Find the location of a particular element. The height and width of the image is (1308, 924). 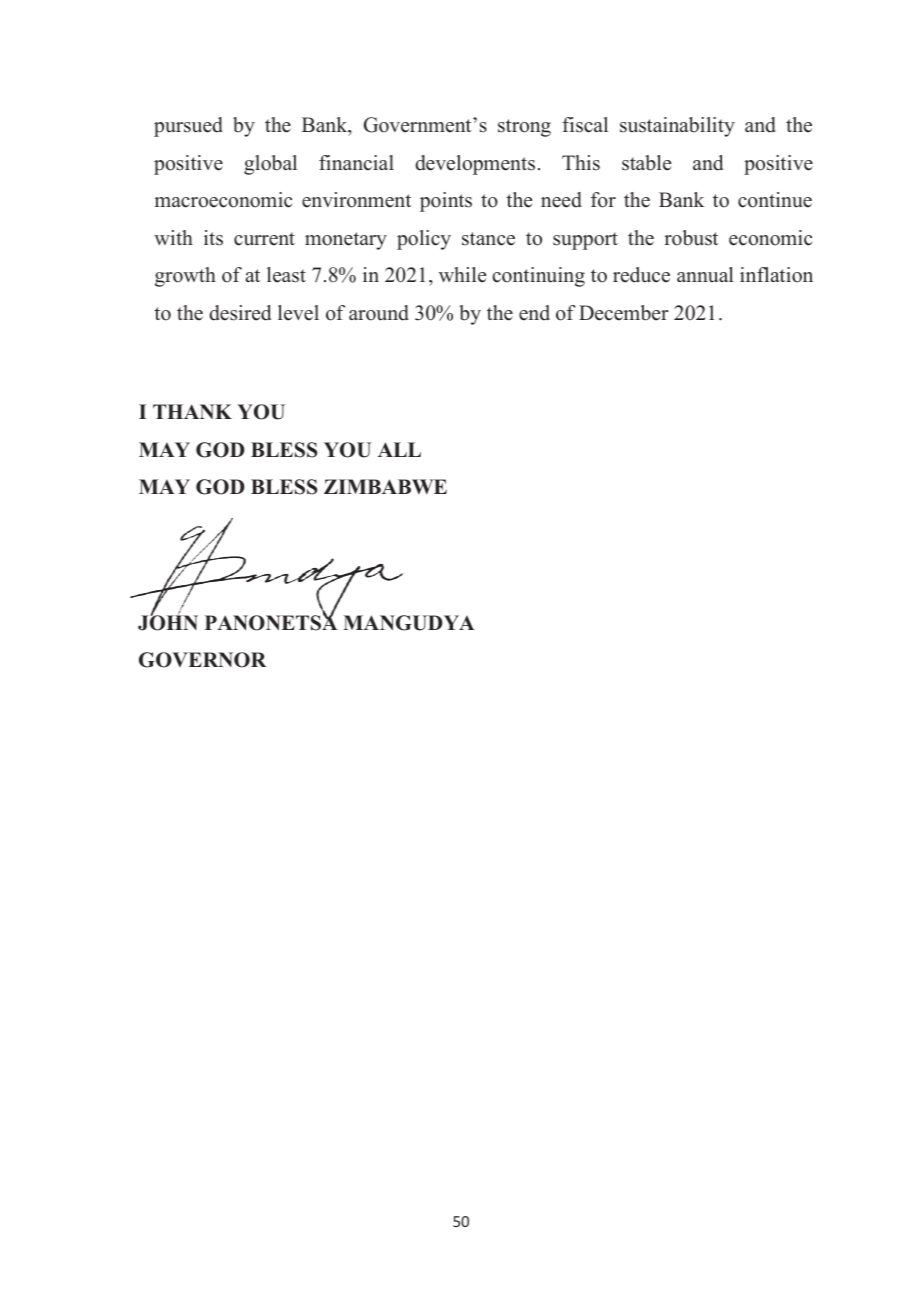

desired is located at coordinates (240, 313).
